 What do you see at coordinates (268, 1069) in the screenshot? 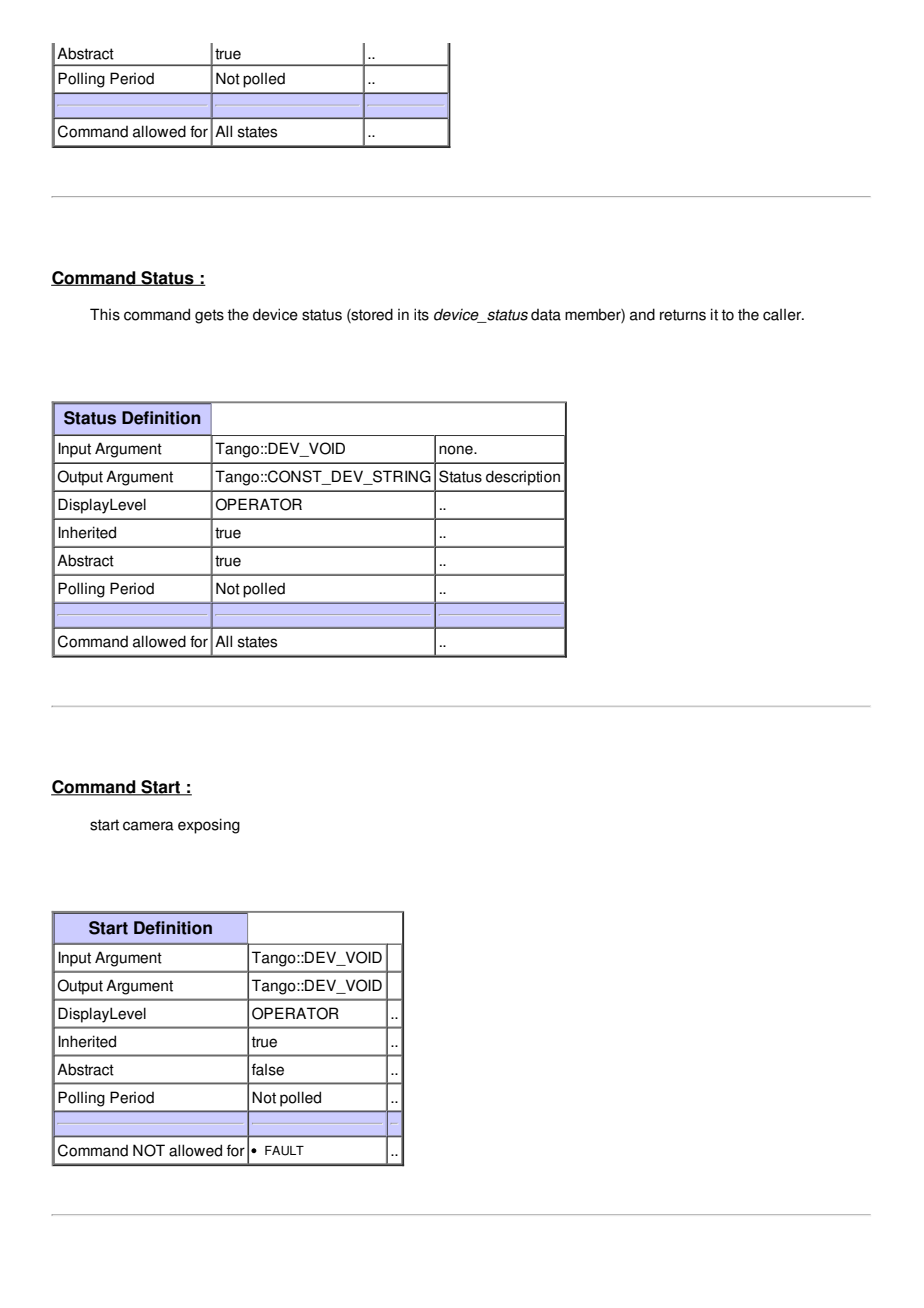
I see `false` at bounding box center [268, 1069].
